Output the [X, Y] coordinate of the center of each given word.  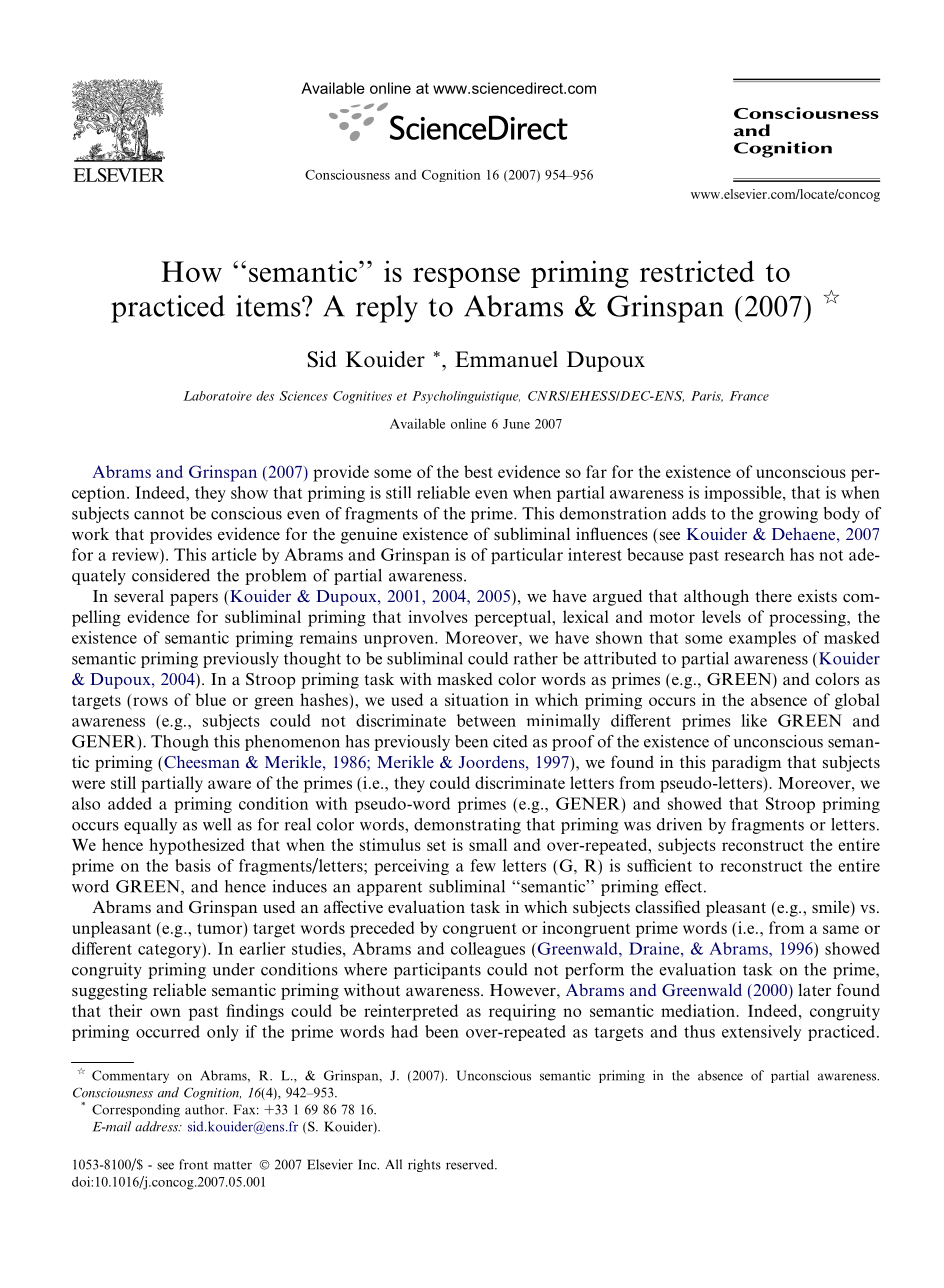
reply [387, 309]
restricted [697, 271]
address [157, 1126]
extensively [761, 1033]
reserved [471, 1164]
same [841, 929]
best [478, 471]
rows [150, 701]
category [170, 950]
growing [788, 515]
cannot [159, 514]
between [486, 720]
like [754, 720]
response [466, 278]
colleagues [488, 950]
